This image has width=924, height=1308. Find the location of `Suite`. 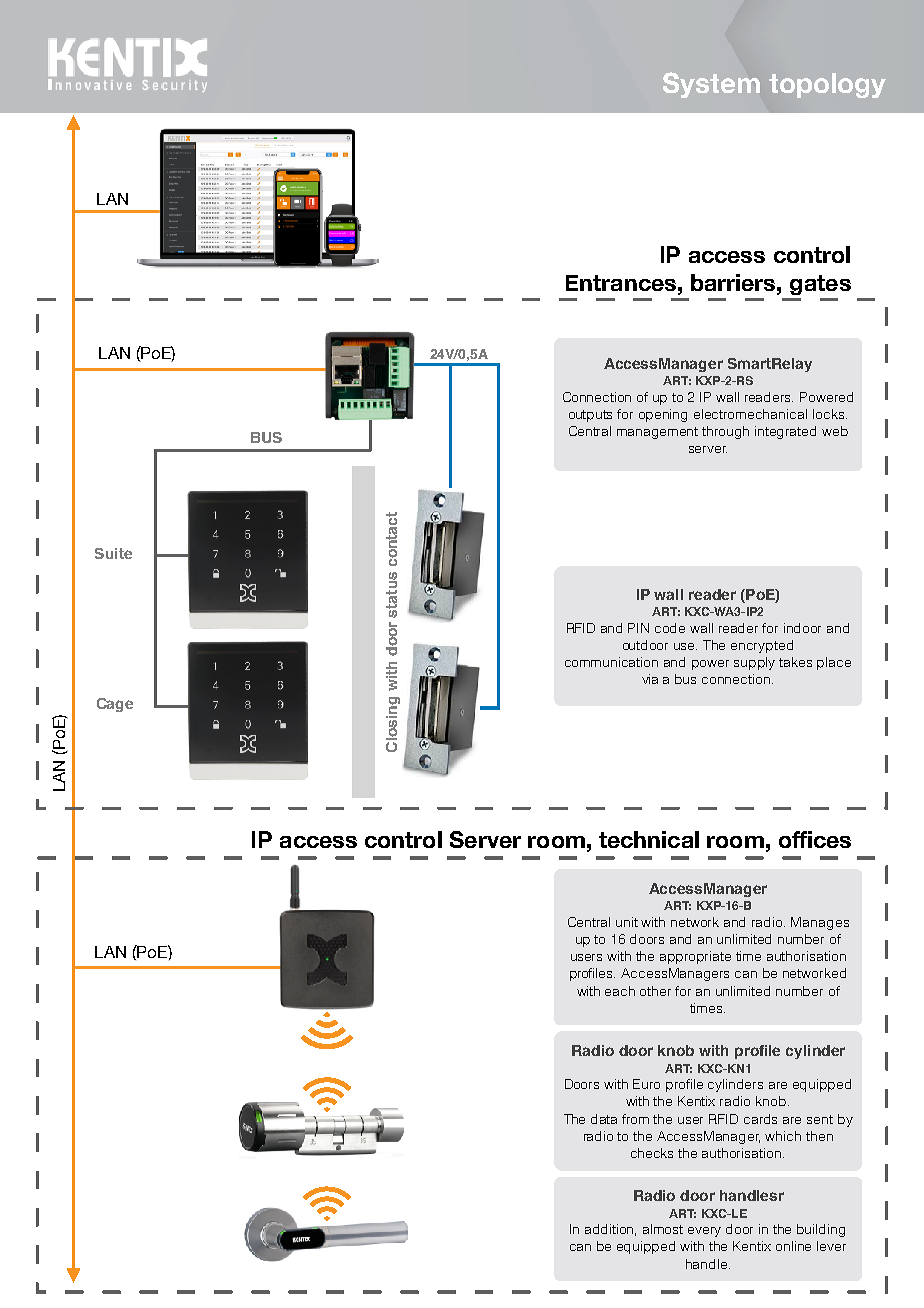

Suite is located at coordinates (113, 553).
